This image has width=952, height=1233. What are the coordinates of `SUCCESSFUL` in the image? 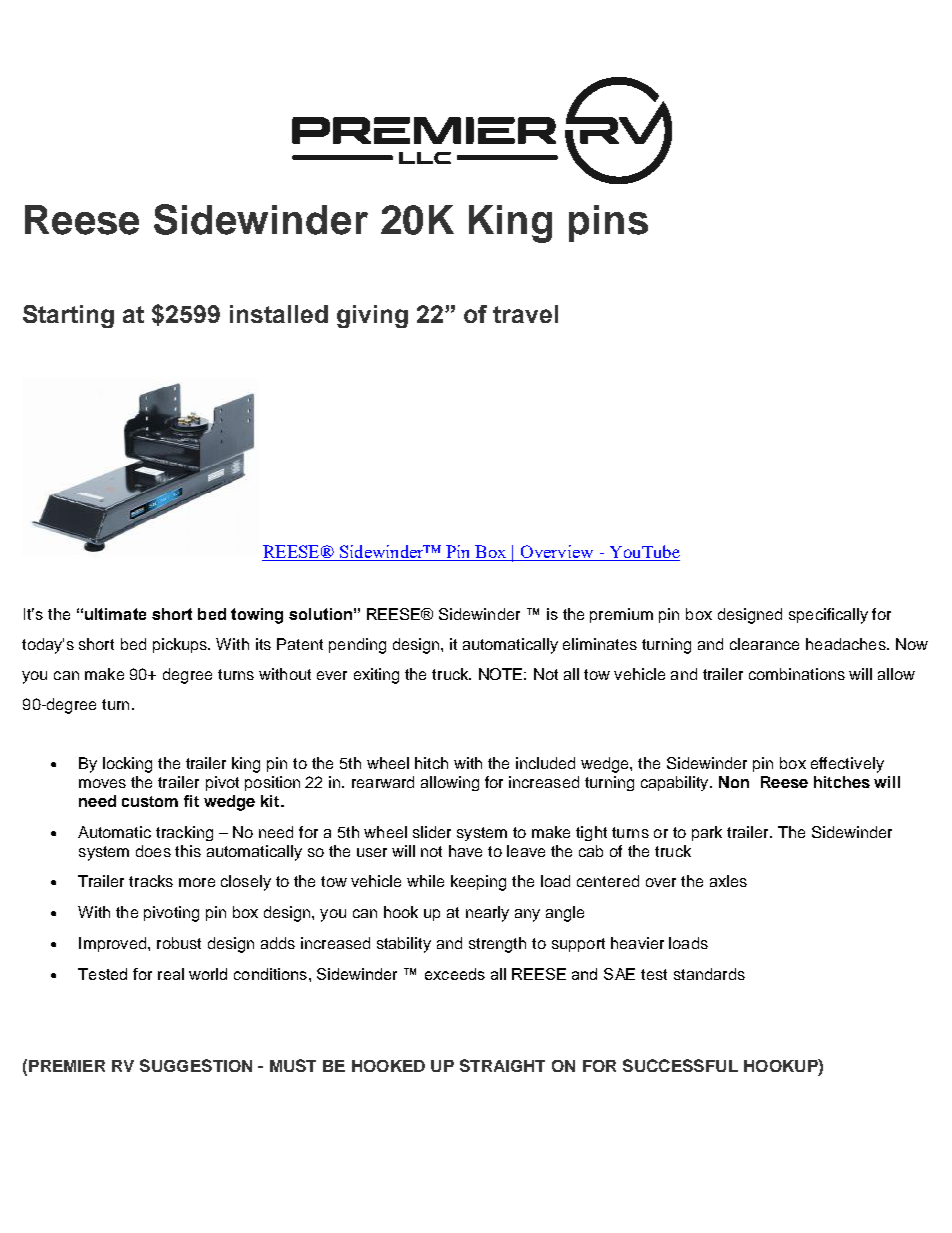 It's located at (680, 1065).
